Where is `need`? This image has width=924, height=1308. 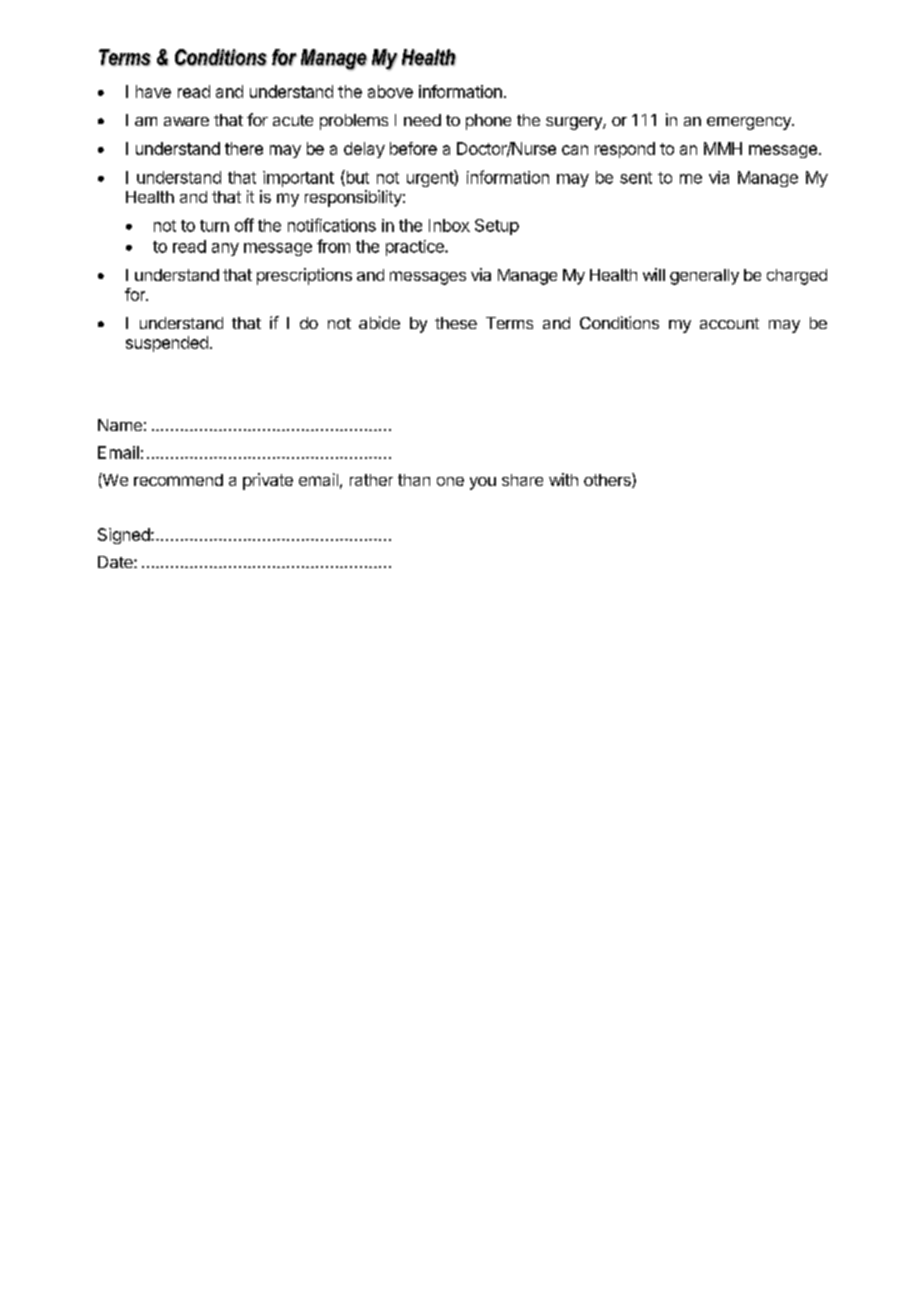
need is located at coordinates (422, 120).
